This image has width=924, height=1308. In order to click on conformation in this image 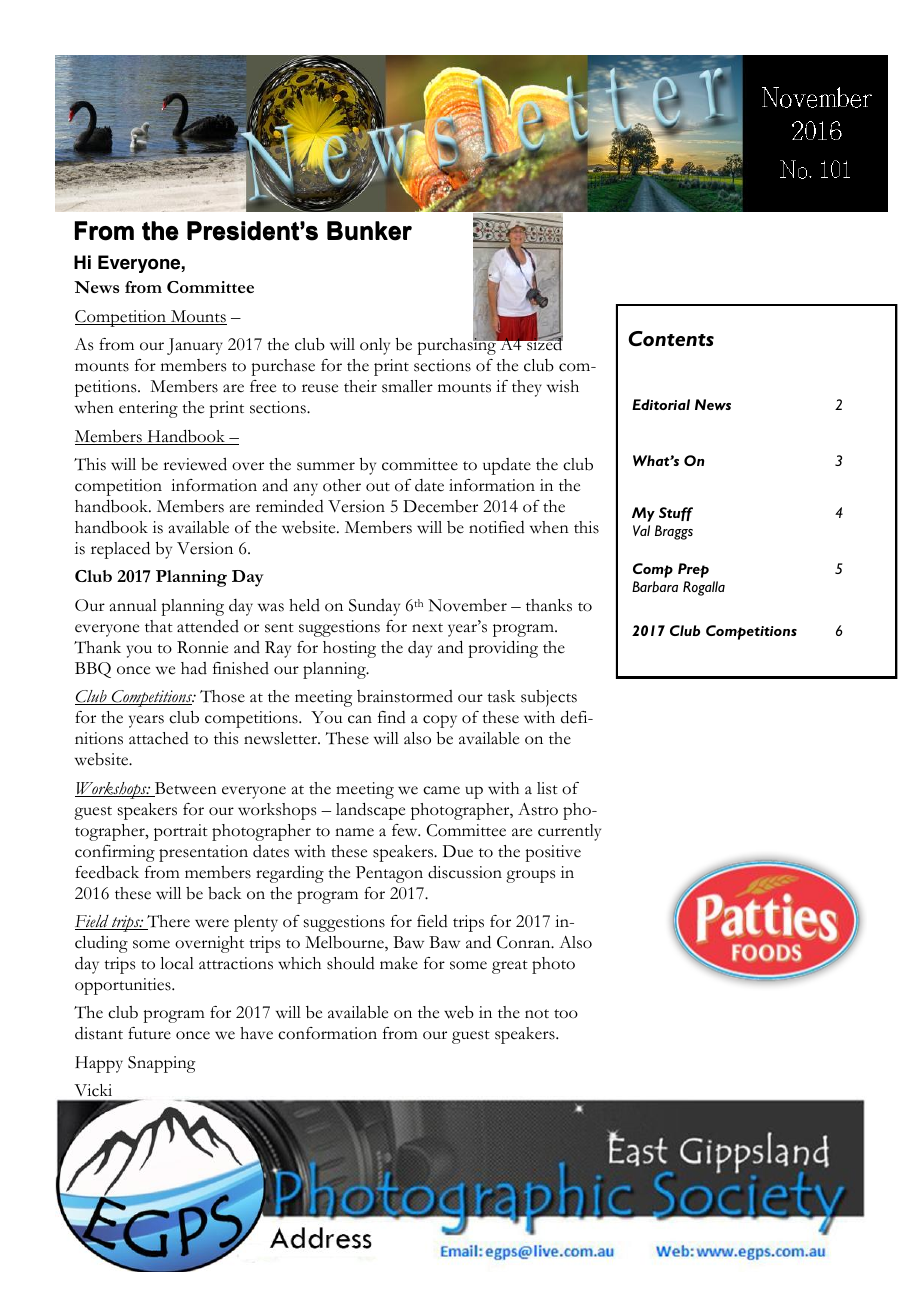, I will do `click(327, 1033)`.
